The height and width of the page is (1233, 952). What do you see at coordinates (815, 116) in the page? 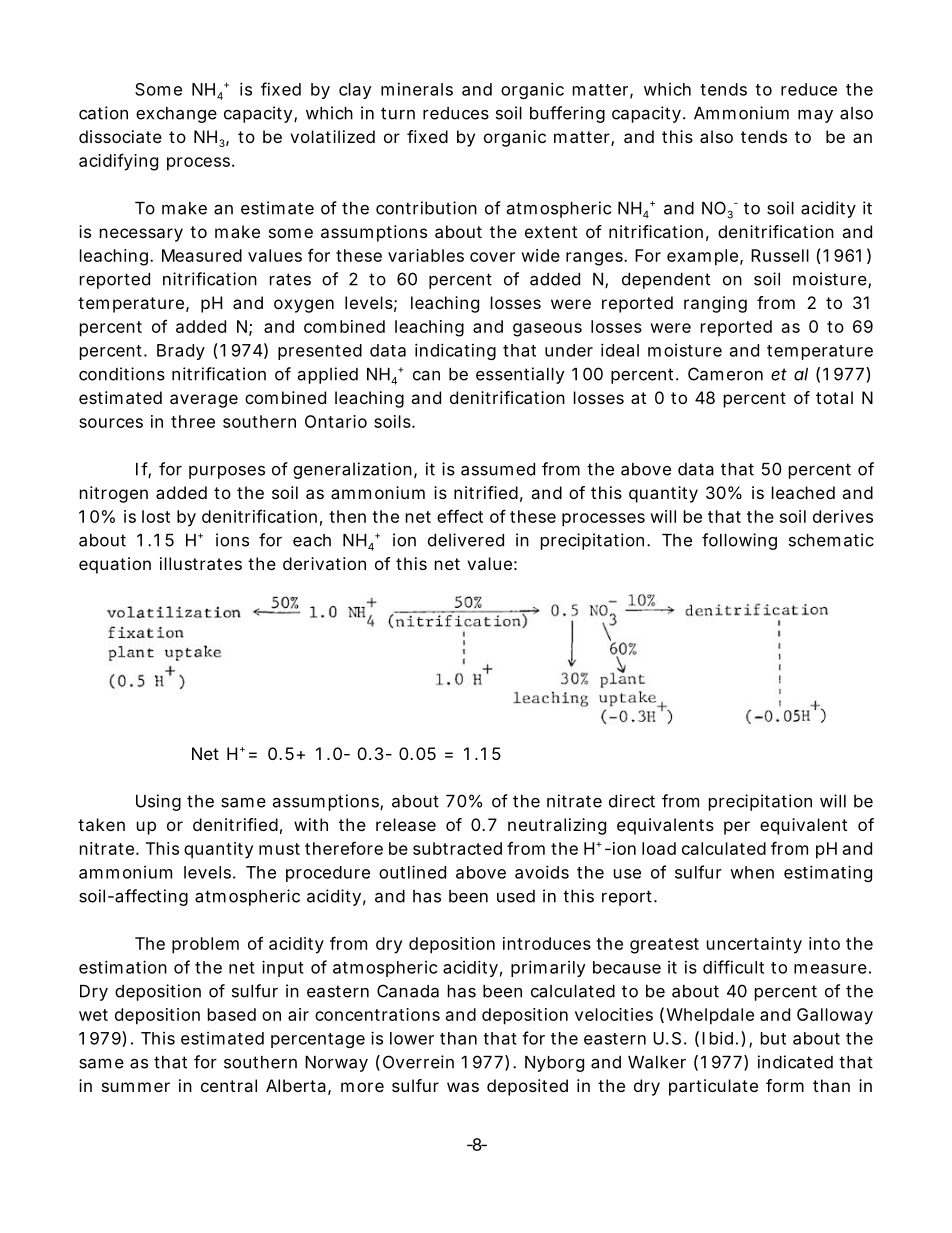
I see `may` at bounding box center [815, 116].
